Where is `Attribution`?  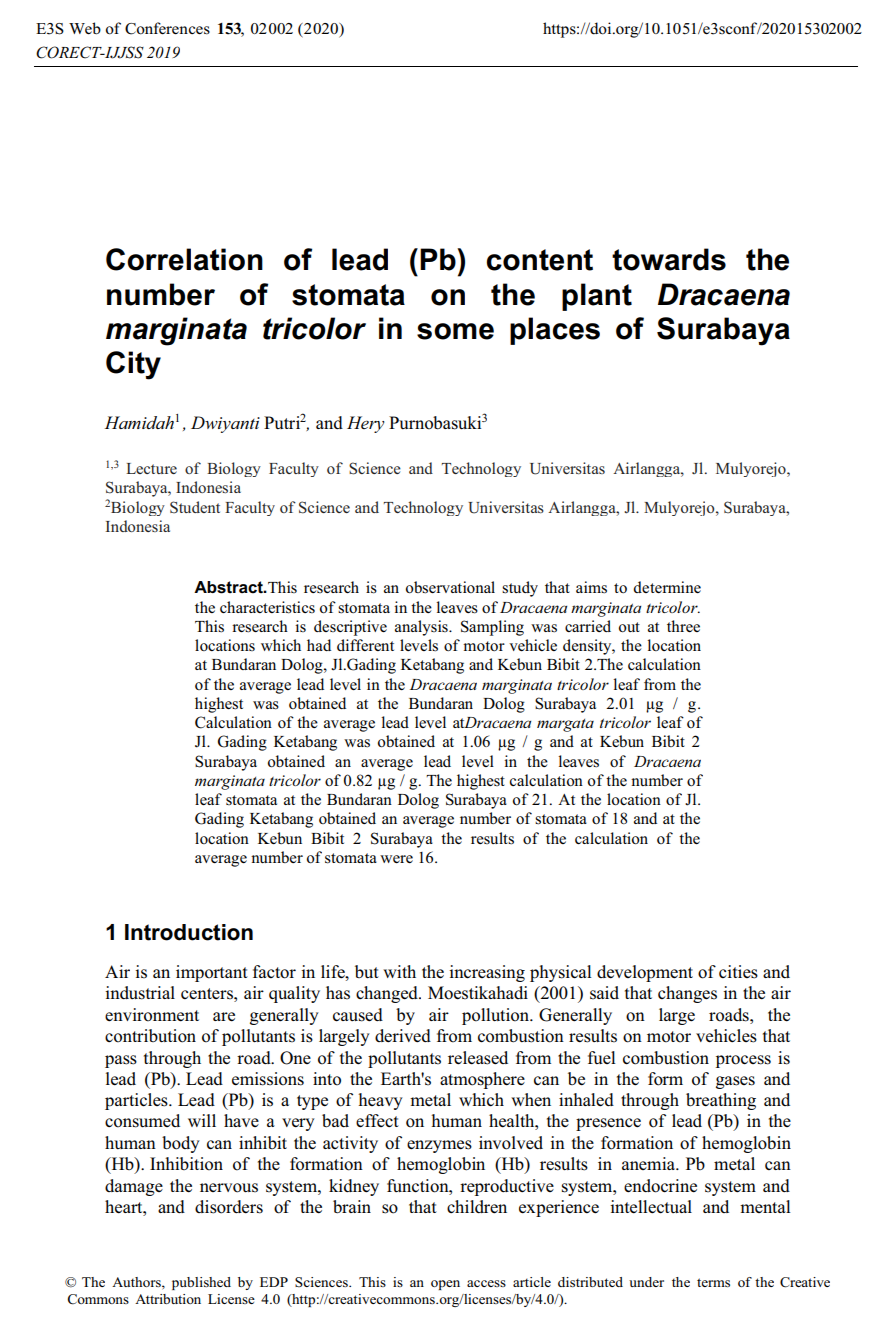 Attribution is located at coordinates (168, 1299).
